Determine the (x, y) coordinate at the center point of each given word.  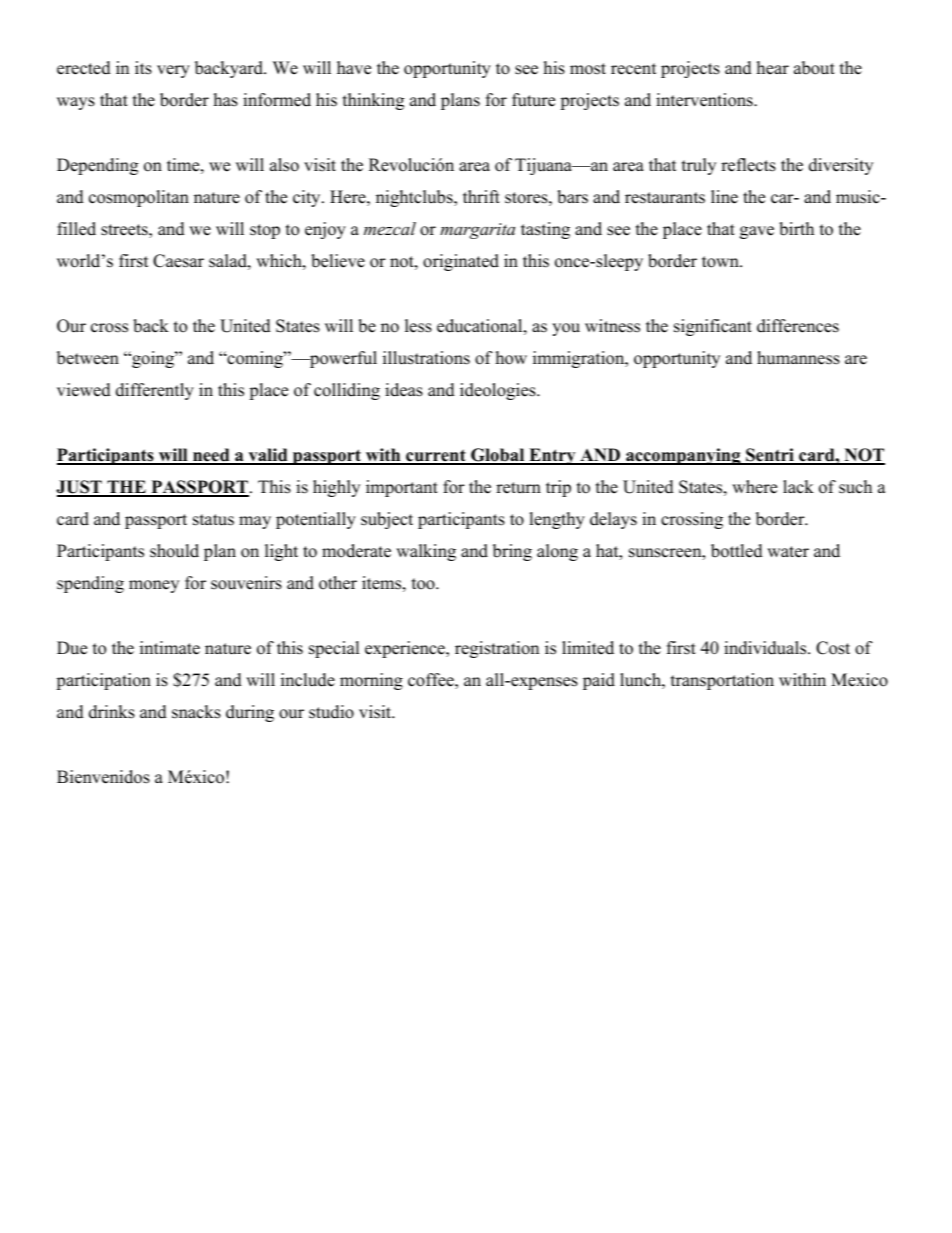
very (173, 71)
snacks (196, 712)
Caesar (178, 261)
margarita (477, 231)
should (174, 551)
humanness (798, 358)
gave (757, 232)
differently (155, 391)
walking (426, 552)
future (533, 100)
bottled (737, 551)
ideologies (499, 391)
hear (773, 68)
